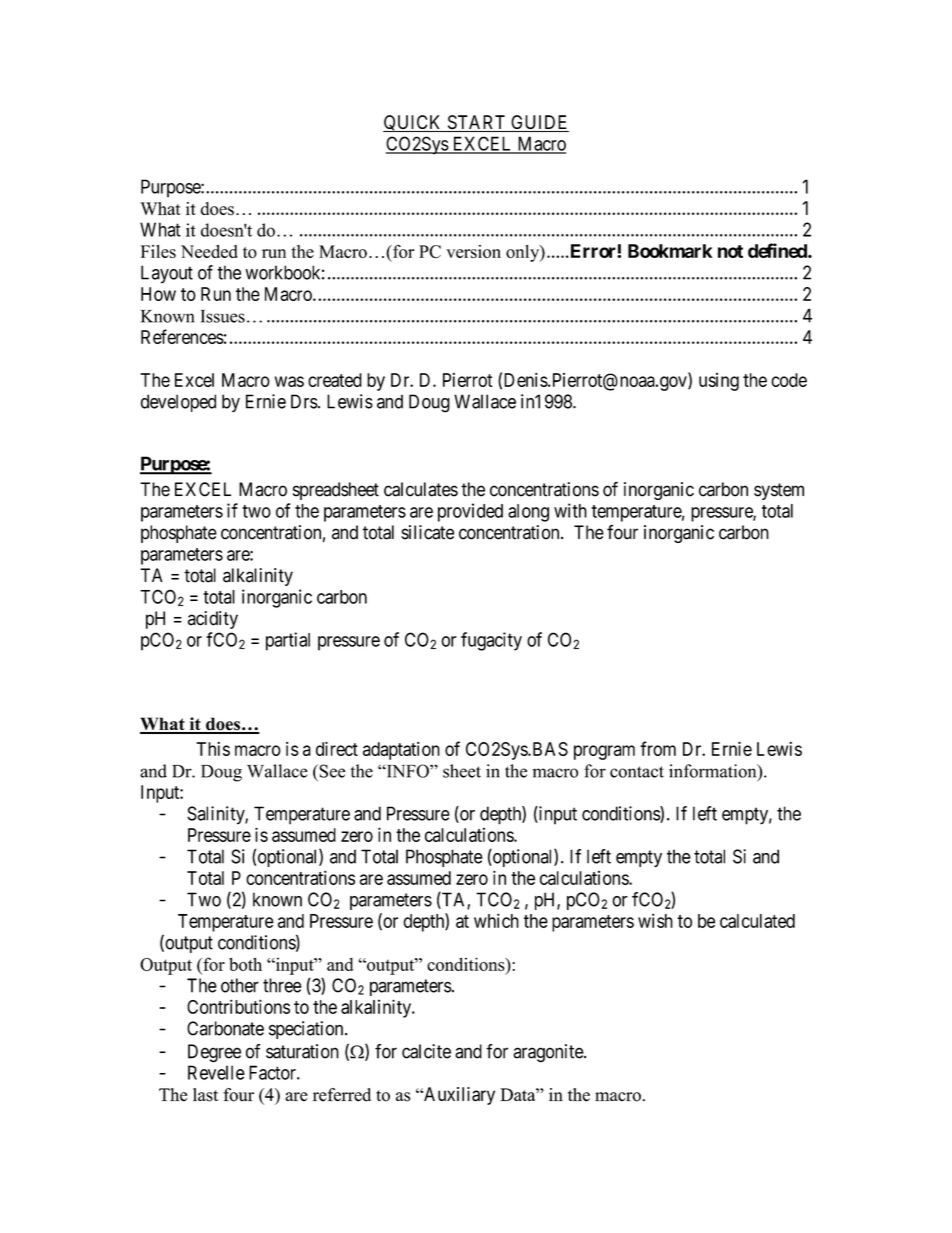 The width and height of the image is (952, 1233). I want to click on system, so click(779, 491).
